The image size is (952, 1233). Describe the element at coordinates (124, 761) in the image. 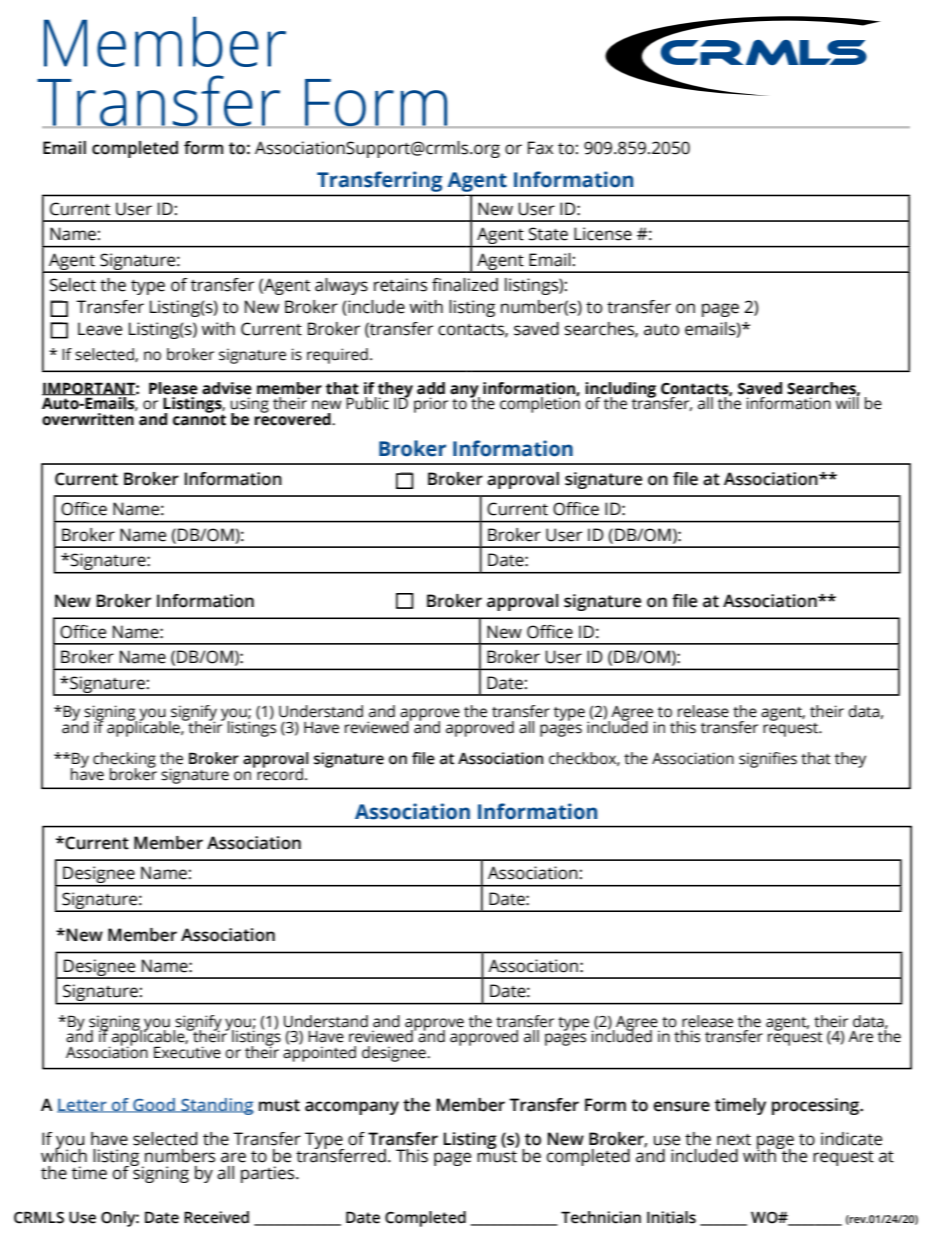

I see `checking` at that location.
